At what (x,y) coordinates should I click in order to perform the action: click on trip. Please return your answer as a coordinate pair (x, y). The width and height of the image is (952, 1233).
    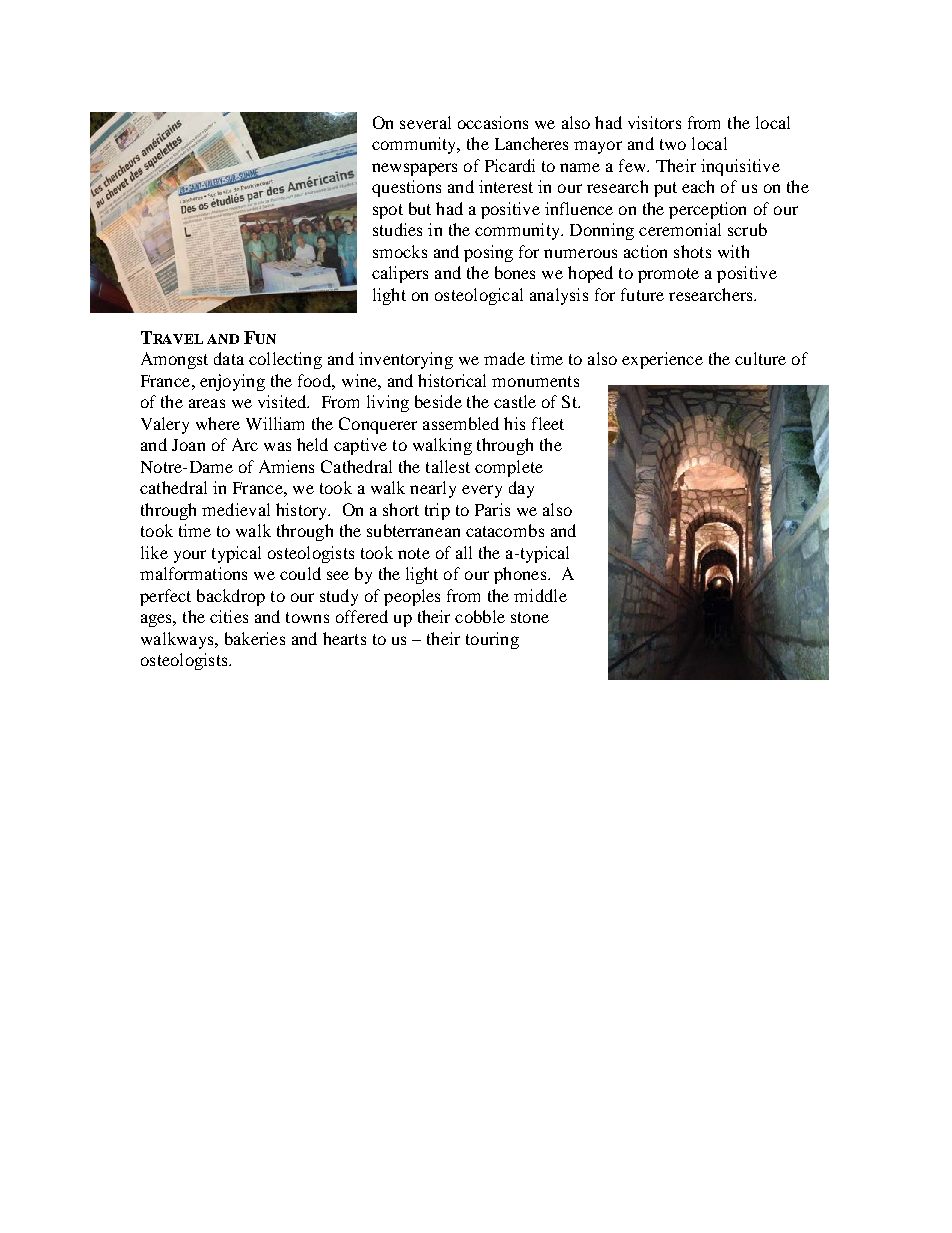
    Looking at the image, I should click on (437, 511).
